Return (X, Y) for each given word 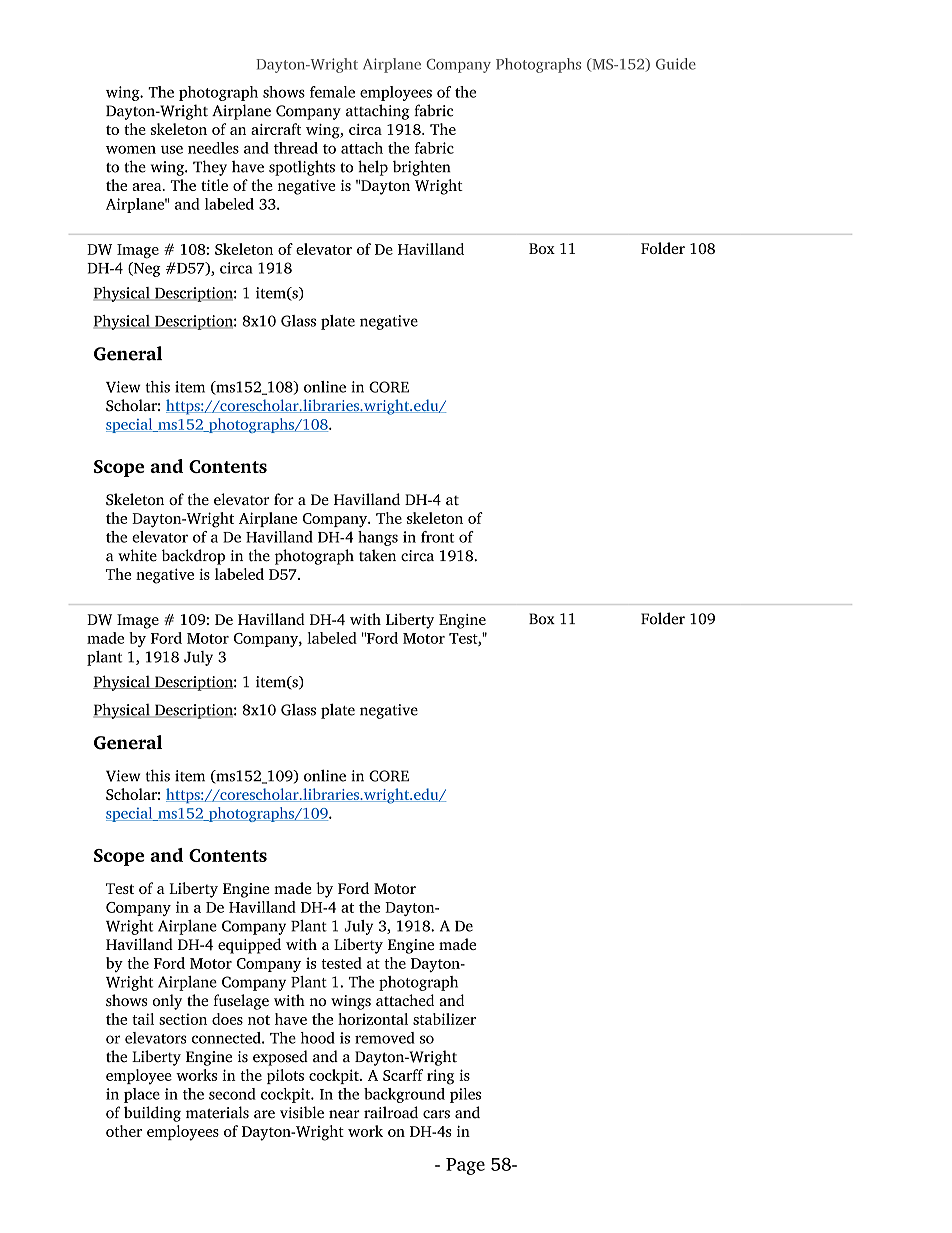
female (332, 92)
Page (465, 1166)
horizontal (373, 1019)
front (437, 537)
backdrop (193, 557)
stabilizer (444, 1019)
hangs (378, 538)
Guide (676, 64)
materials (217, 1112)
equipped (249, 946)
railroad (391, 1112)
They (210, 168)
